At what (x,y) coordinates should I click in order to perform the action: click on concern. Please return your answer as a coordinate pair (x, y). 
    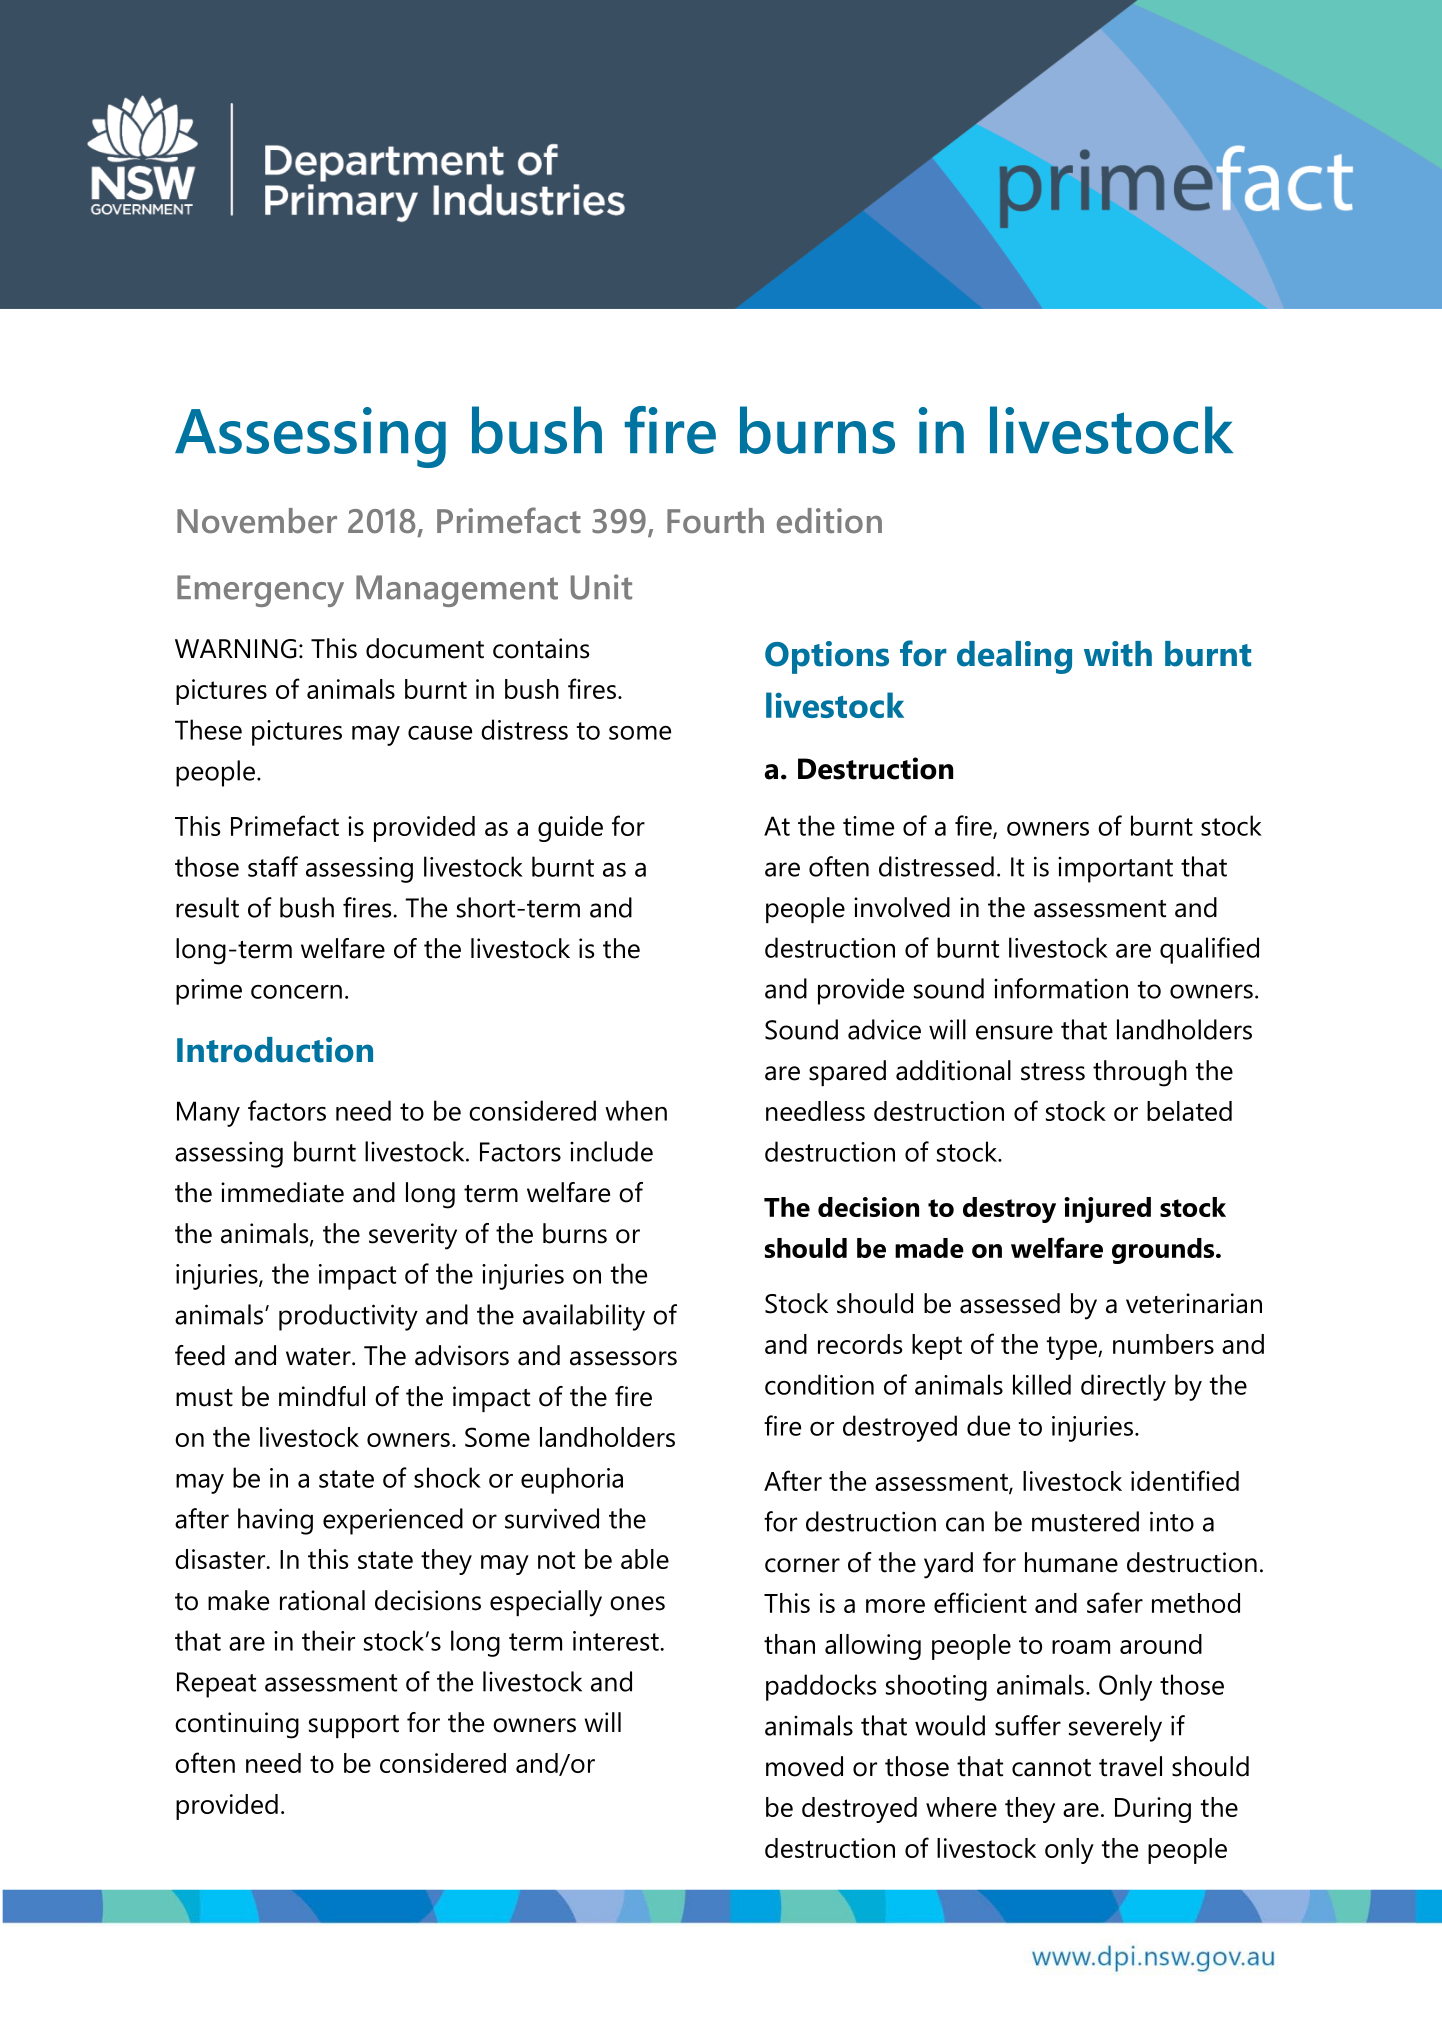
    Looking at the image, I should click on (296, 992).
